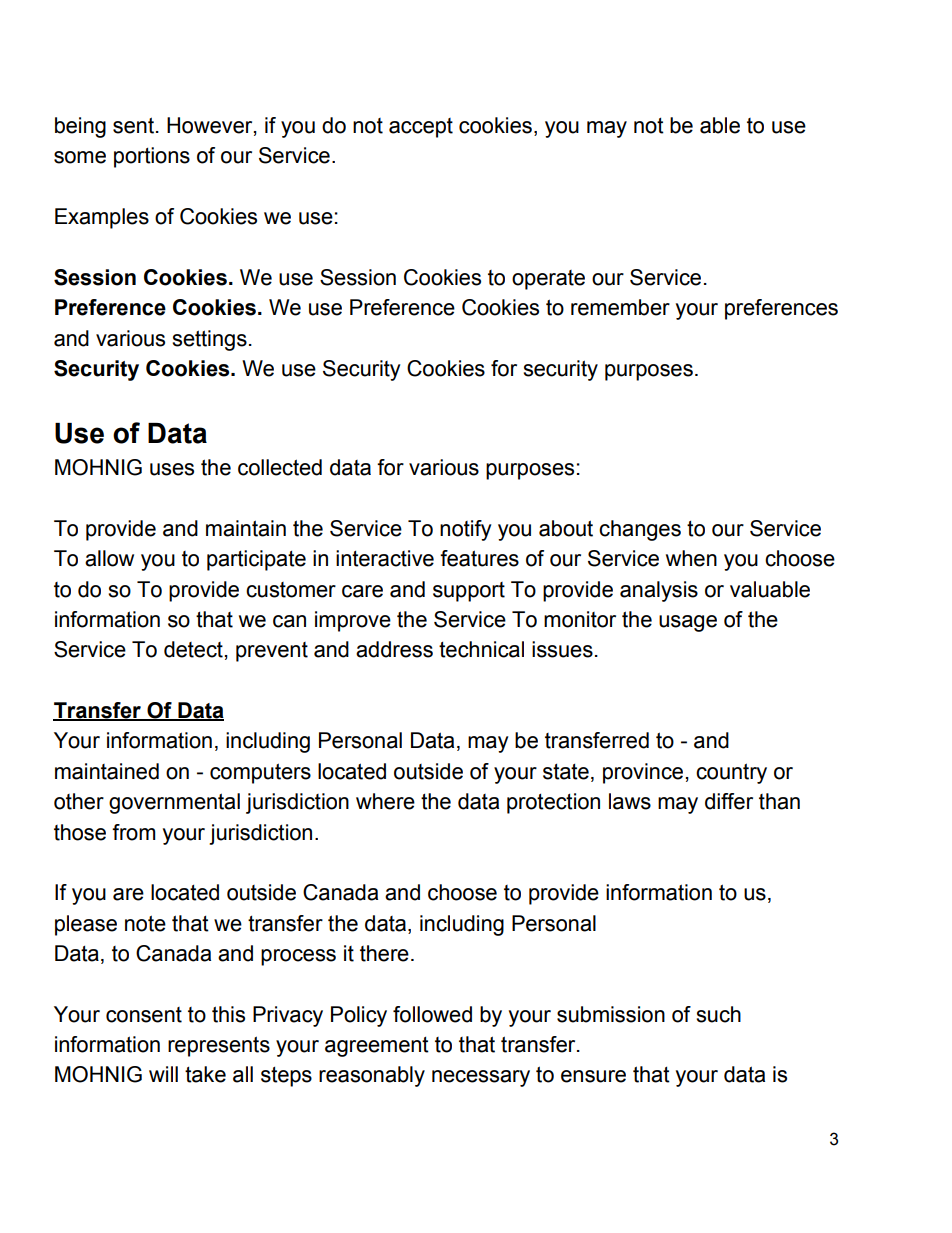 Image resolution: width=952 pixels, height=1233 pixels. Describe the element at coordinates (469, 592) in the image. I see `support` at that location.
